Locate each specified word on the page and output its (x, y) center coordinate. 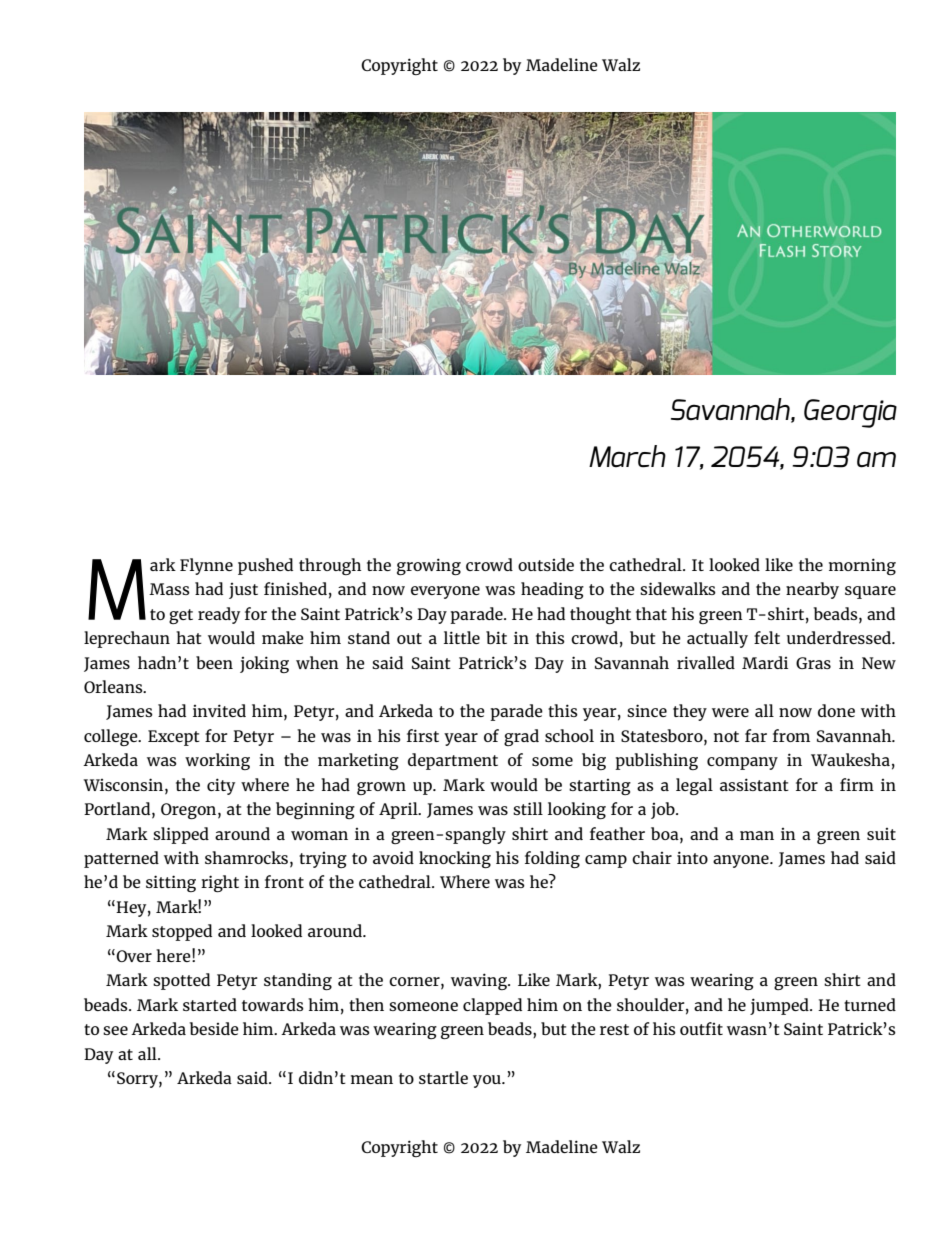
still (528, 808)
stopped (182, 932)
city (221, 786)
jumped (780, 1006)
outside (546, 564)
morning (862, 566)
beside (214, 1028)
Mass (169, 589)
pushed (265, 566)
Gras (813, 663)
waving (480, 981)
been (214, 662)
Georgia (850, 413)
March (627, 456)
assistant (754, 784)
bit (496, 637)
